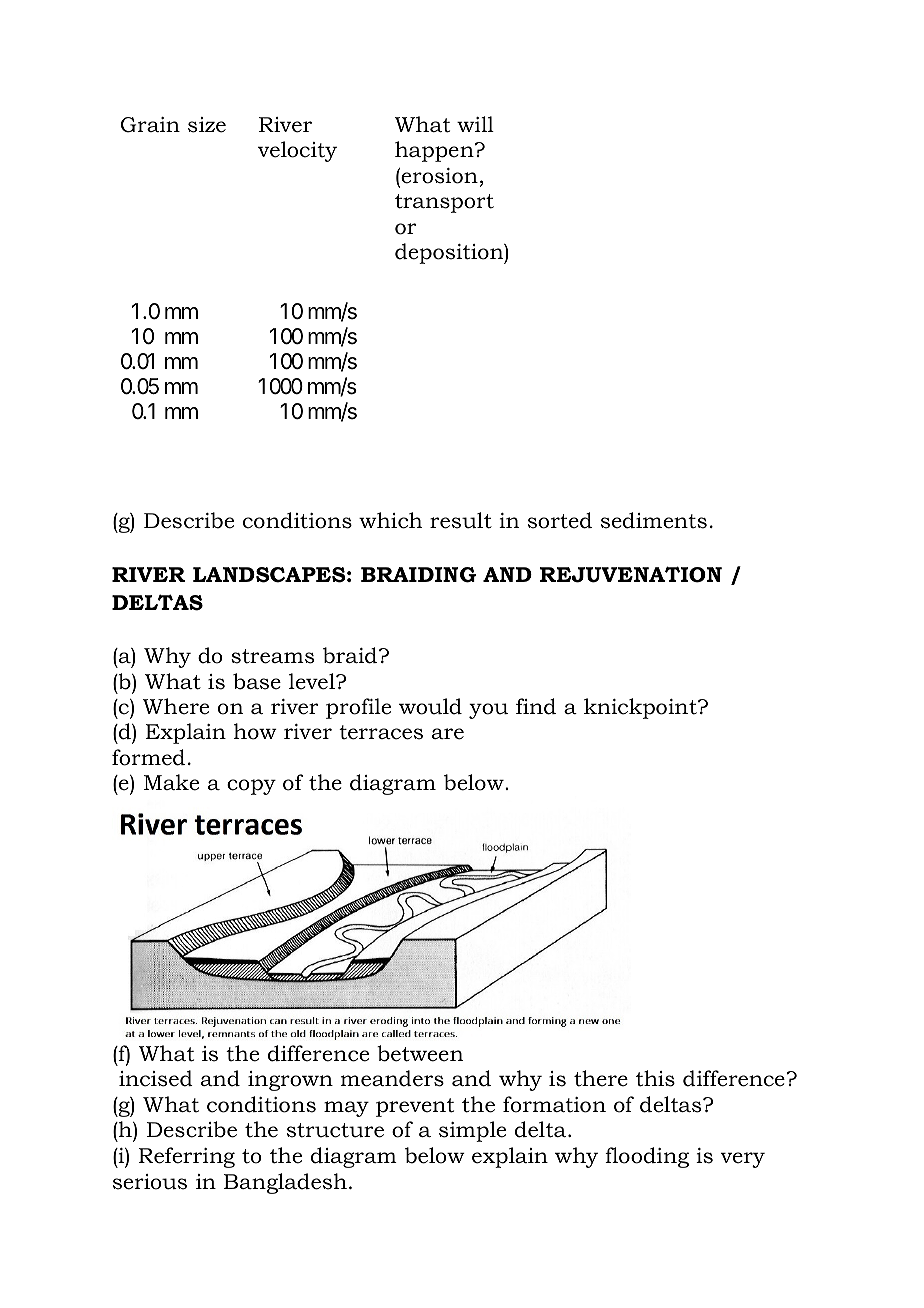 This screenshot has height=1308, width=924. I want to click on happen, so click(435, 151).
